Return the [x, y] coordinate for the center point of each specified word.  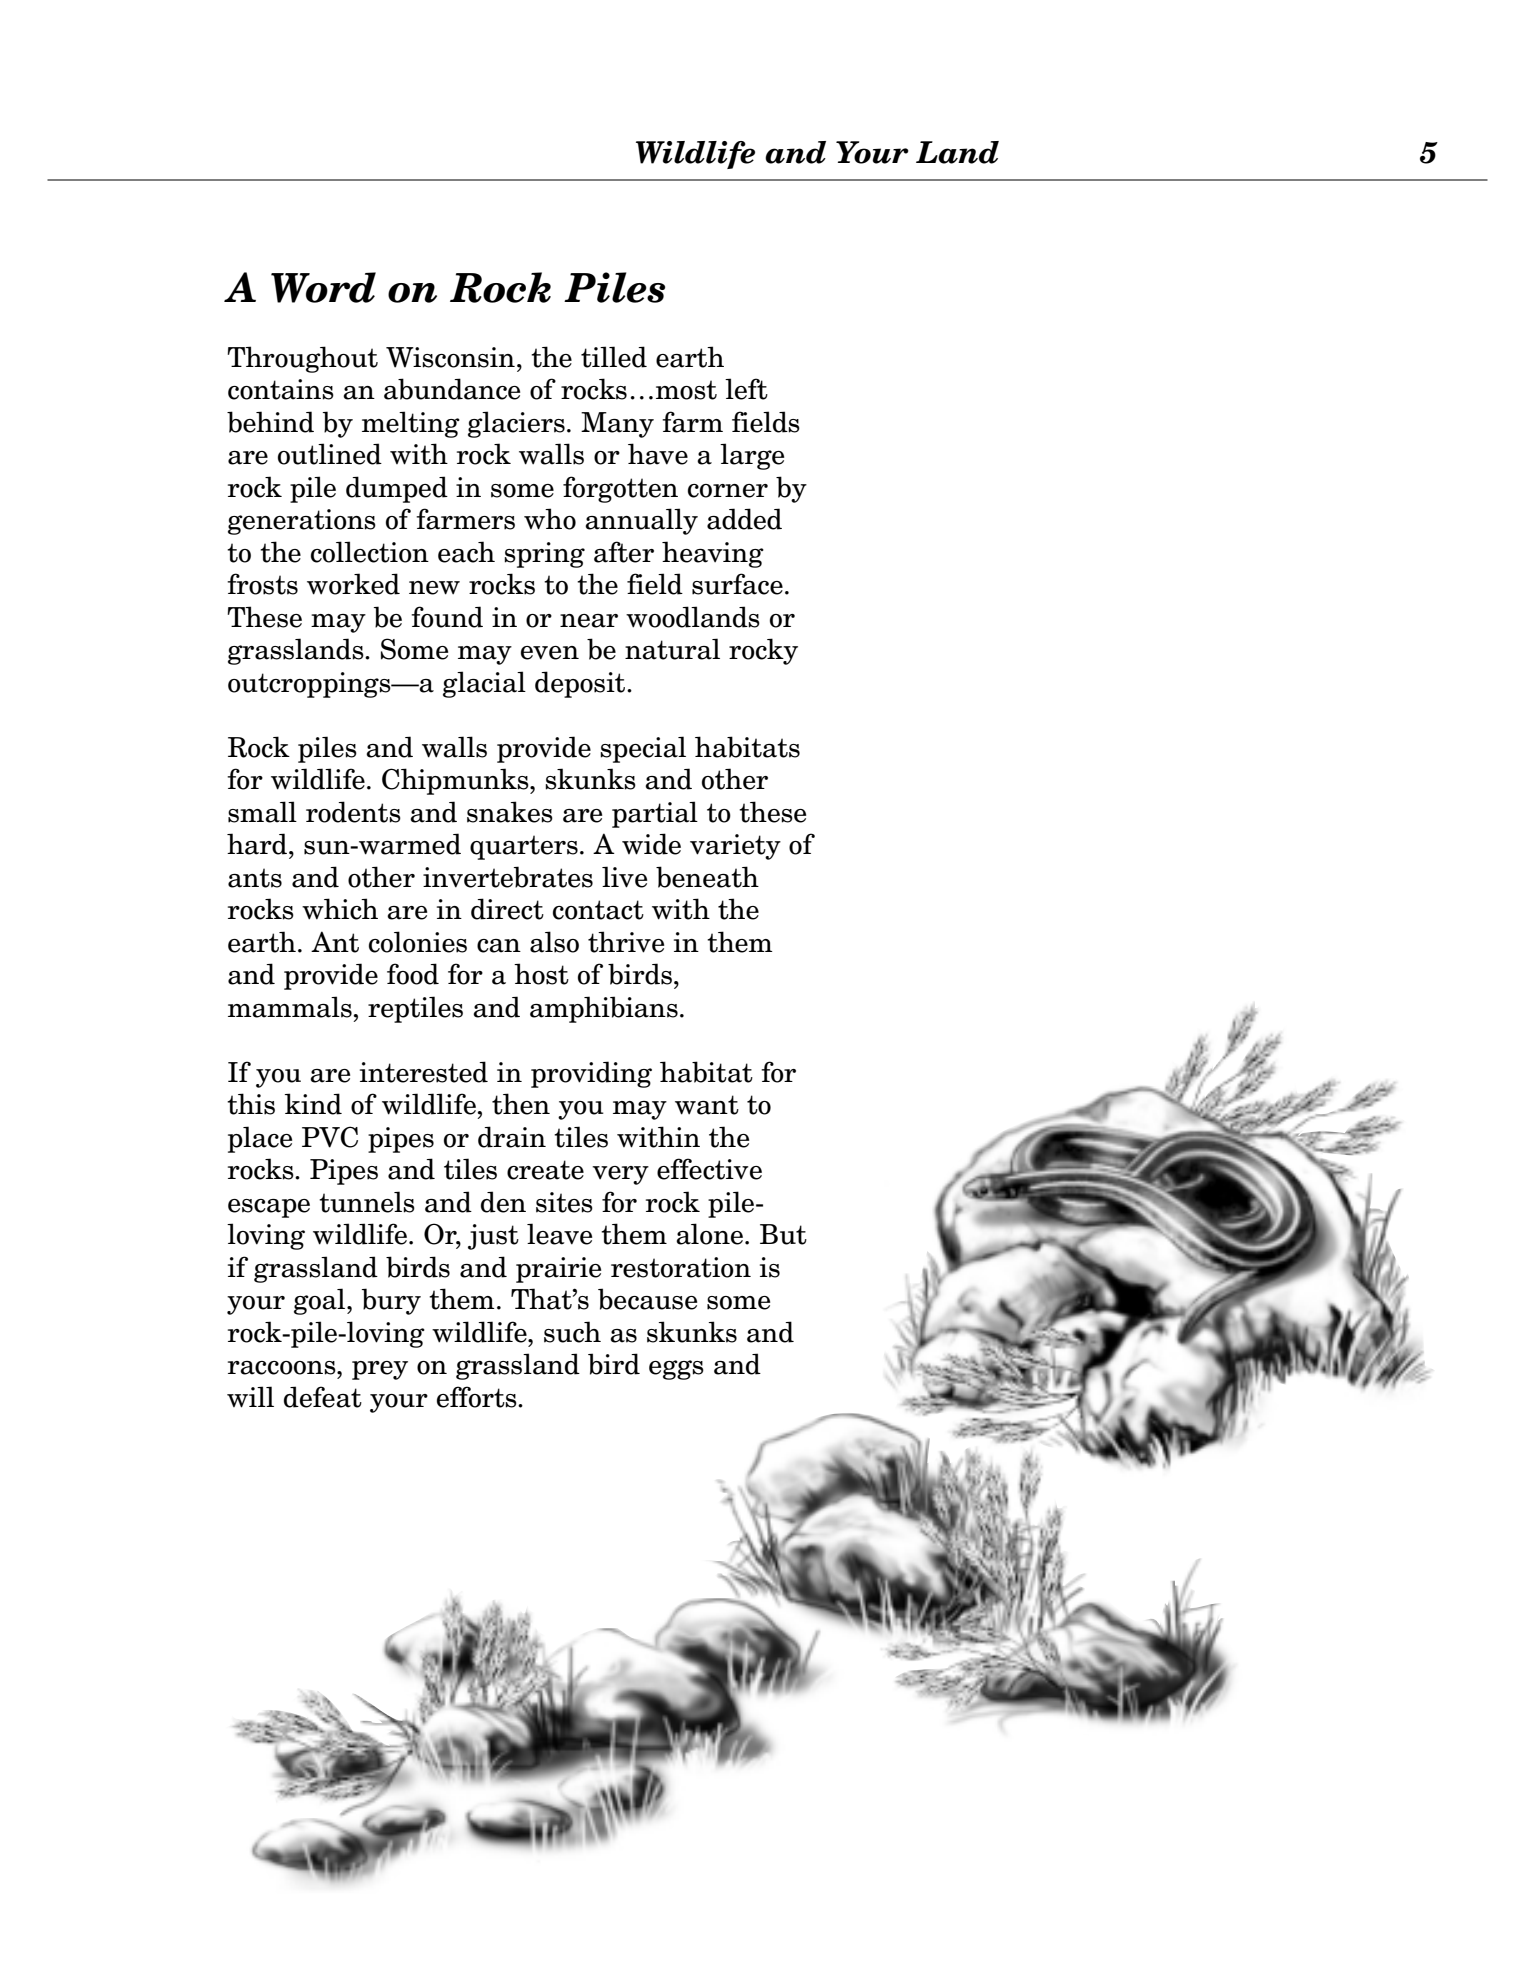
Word [323, 287]
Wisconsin [450, 357]
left [746, 389]
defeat [323, 1397]
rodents [353, 812]
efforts [478, 1397]
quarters [524, 847]
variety [735, 847]
